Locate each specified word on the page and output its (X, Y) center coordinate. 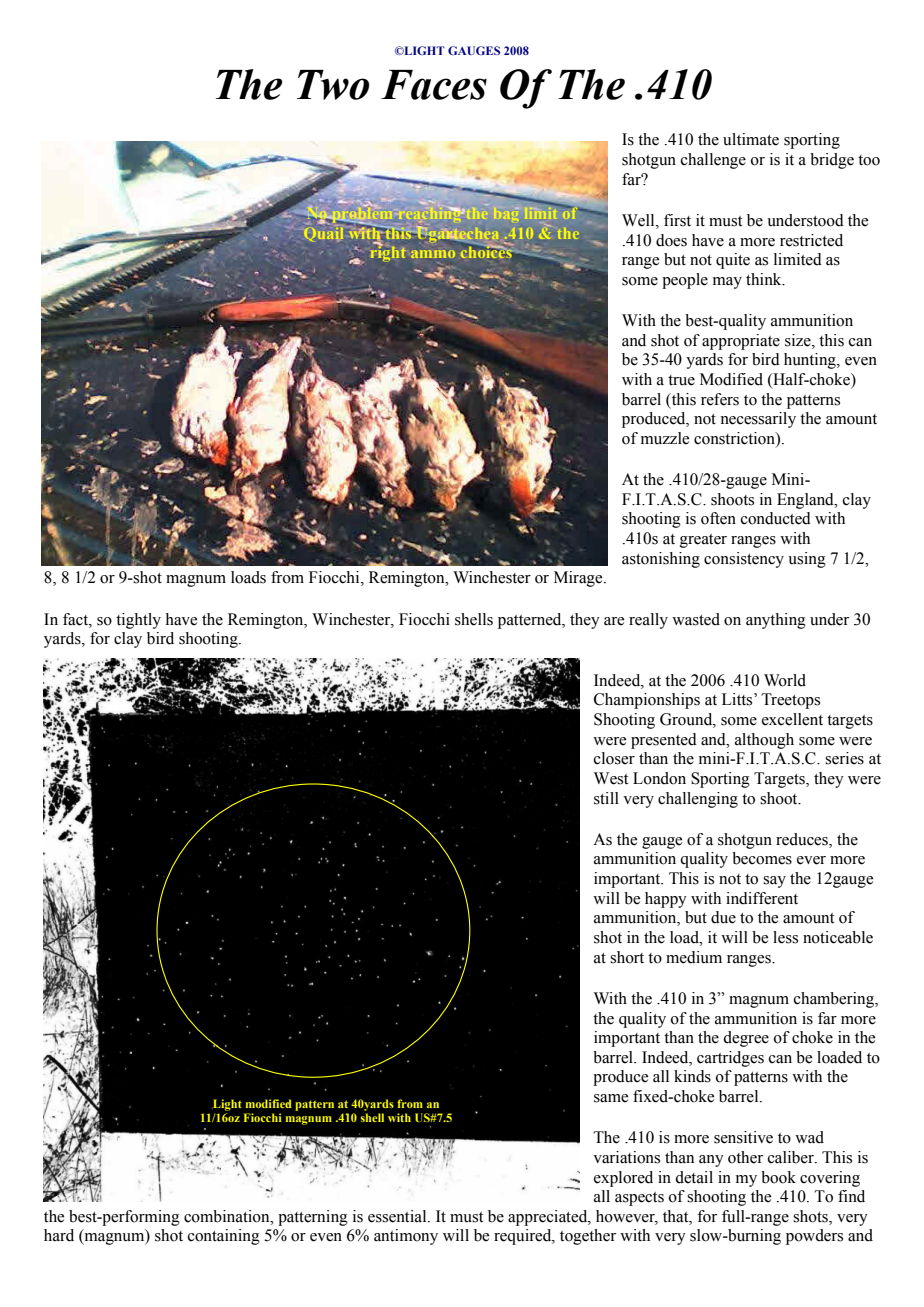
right (388, 252)
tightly (138, 621)
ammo (433, 254)
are (614, 621)
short (627, 957)
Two (333, 85)
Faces (434, 85)
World (785, 680)
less (785, 937)
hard (59, 1235)
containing (224, 1237)
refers (720, 399)
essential (398, 1216)
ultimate (751, 139)
